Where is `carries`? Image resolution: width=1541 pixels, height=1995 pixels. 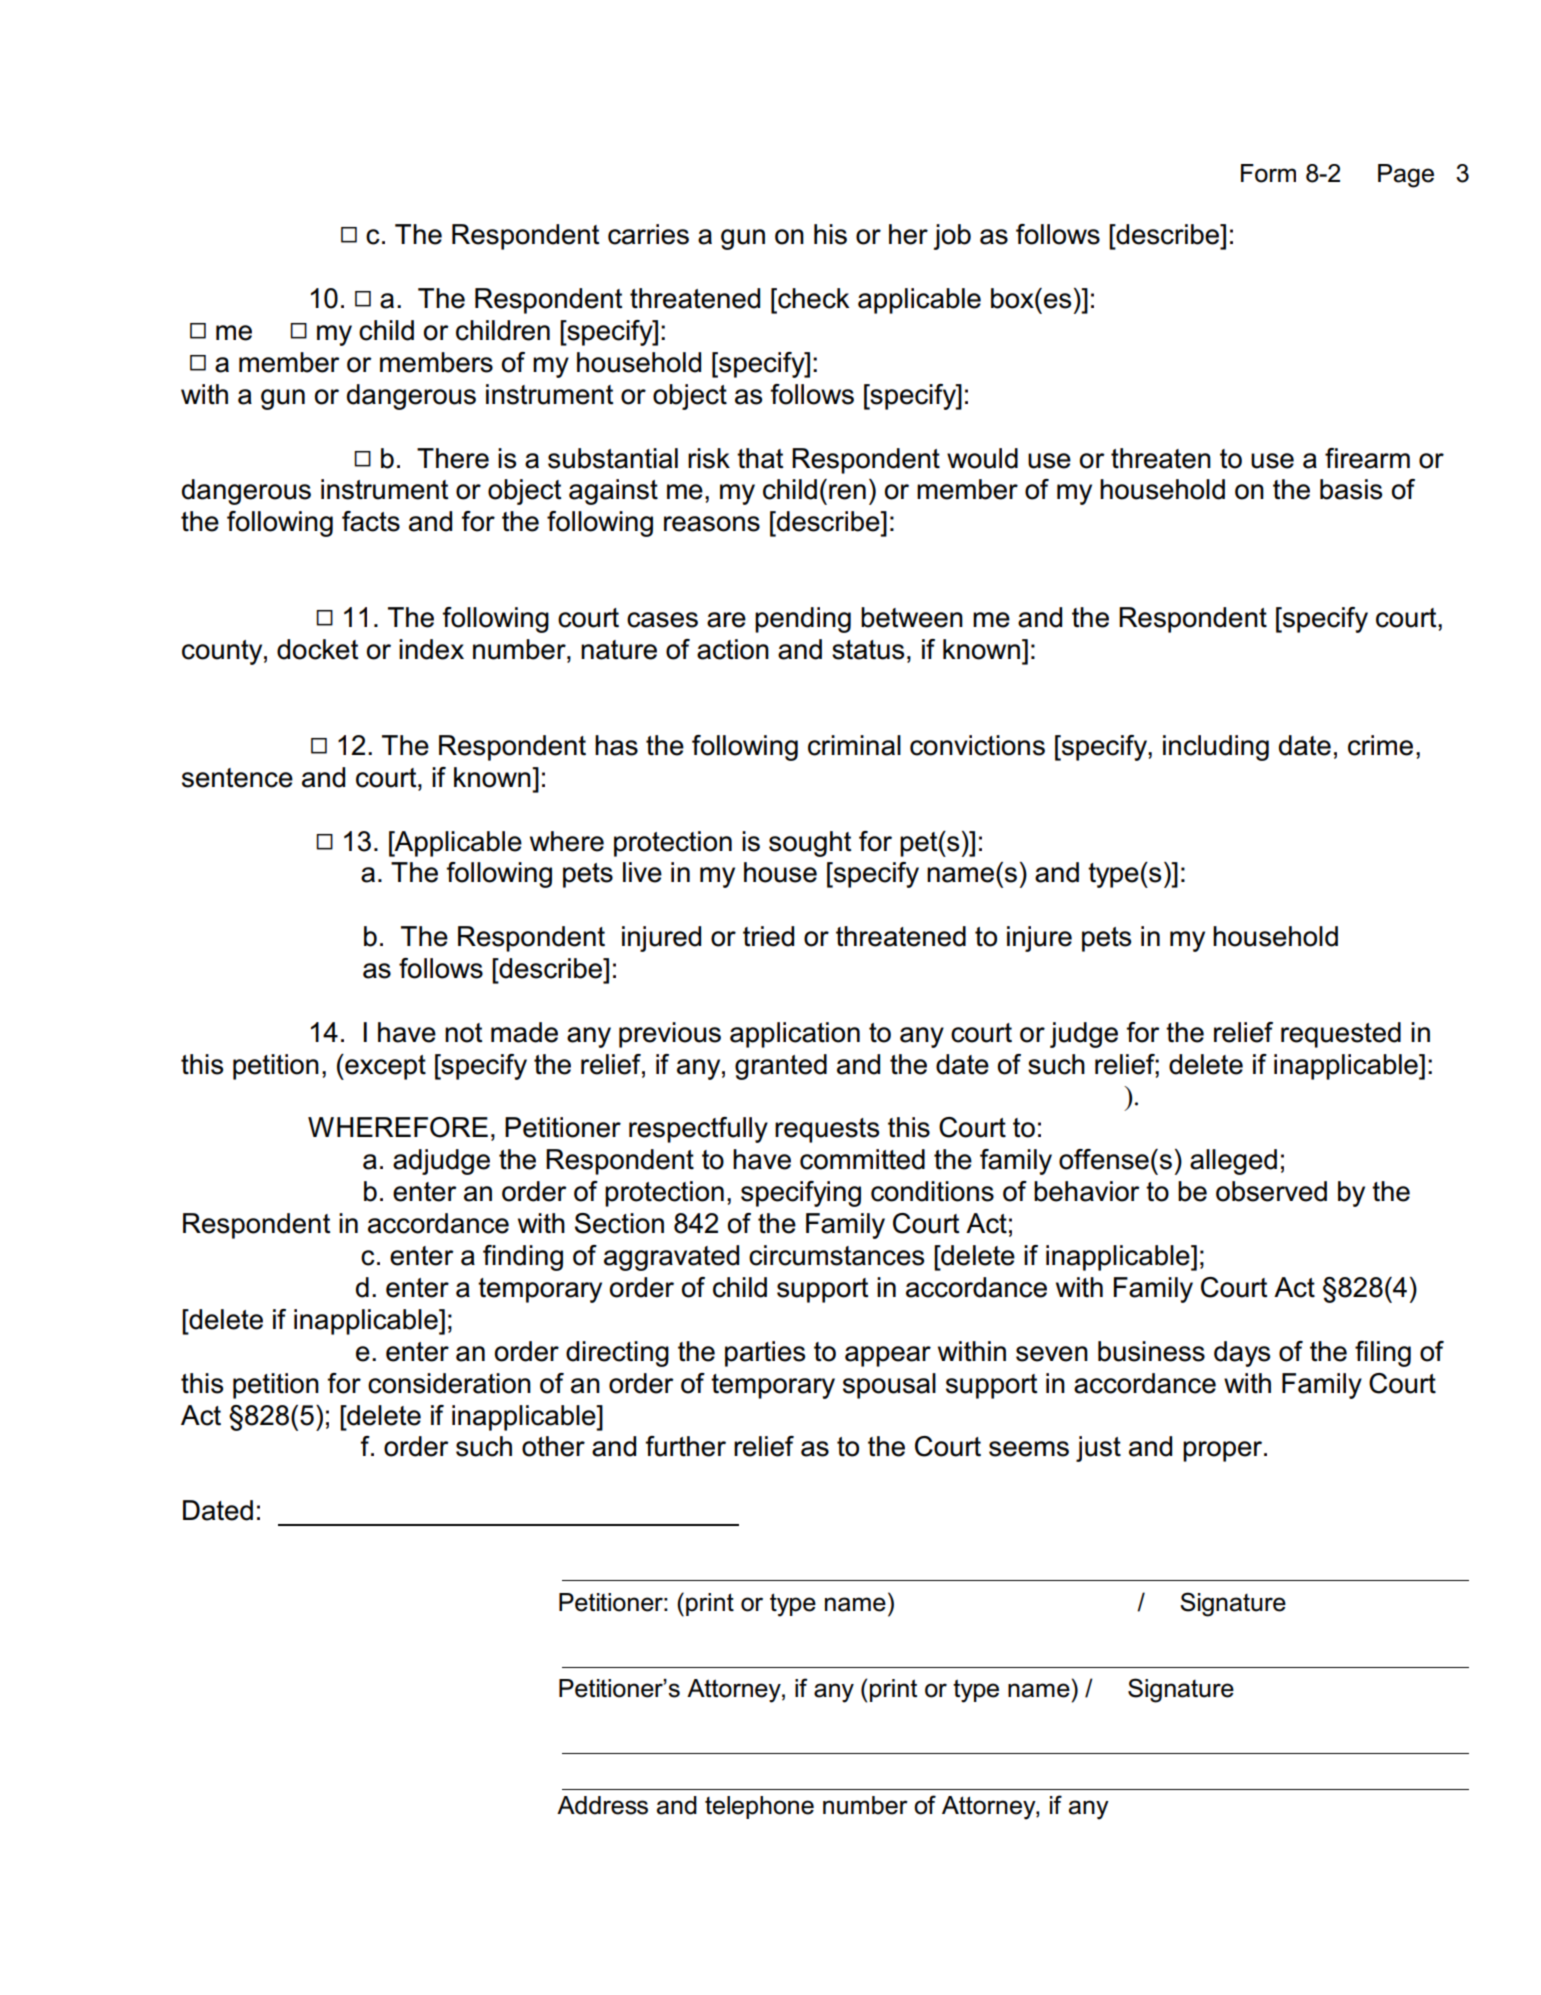
carries is located at coordinates (648, 234).
